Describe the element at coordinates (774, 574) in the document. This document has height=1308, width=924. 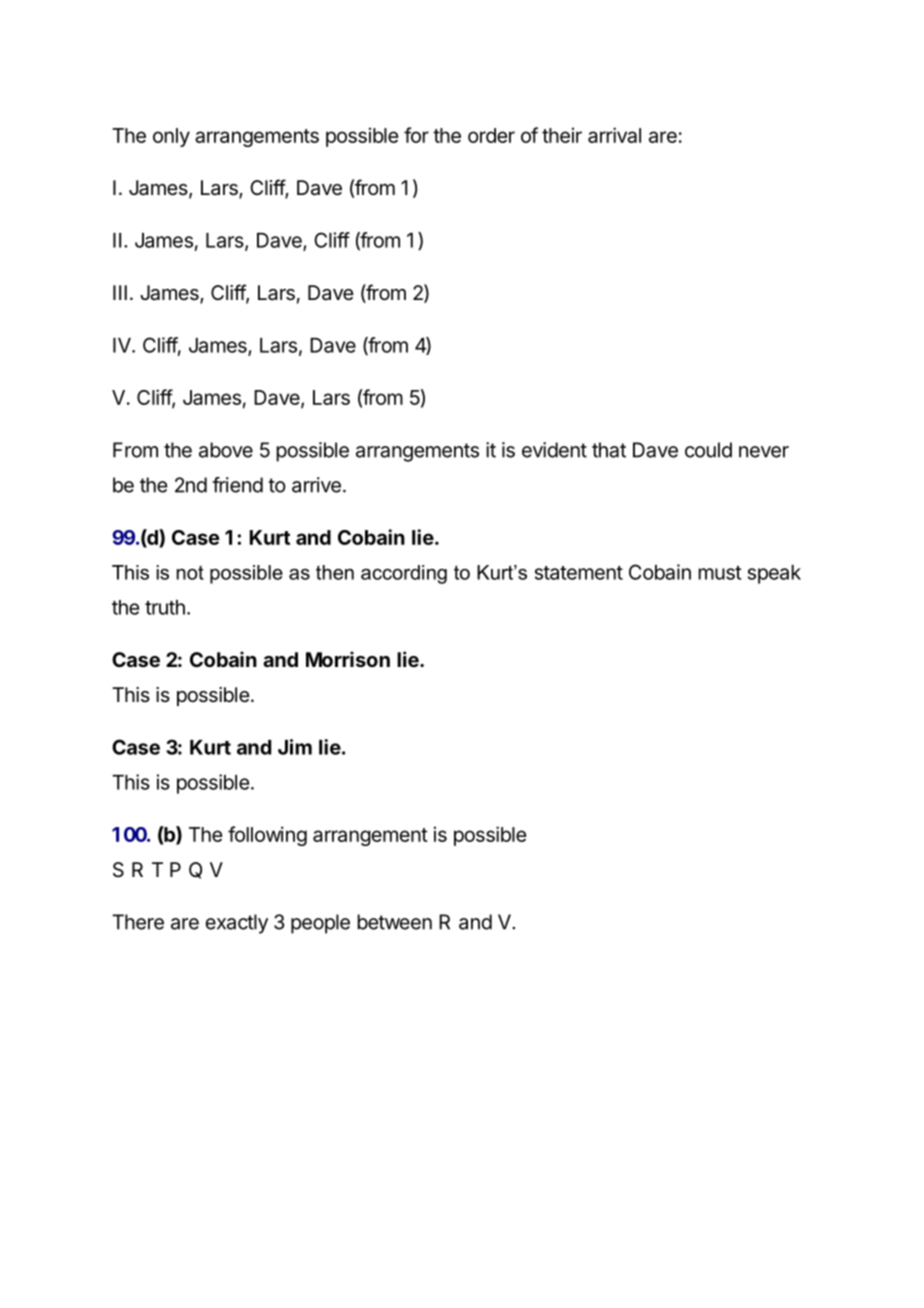
I see `speak` at that location.
